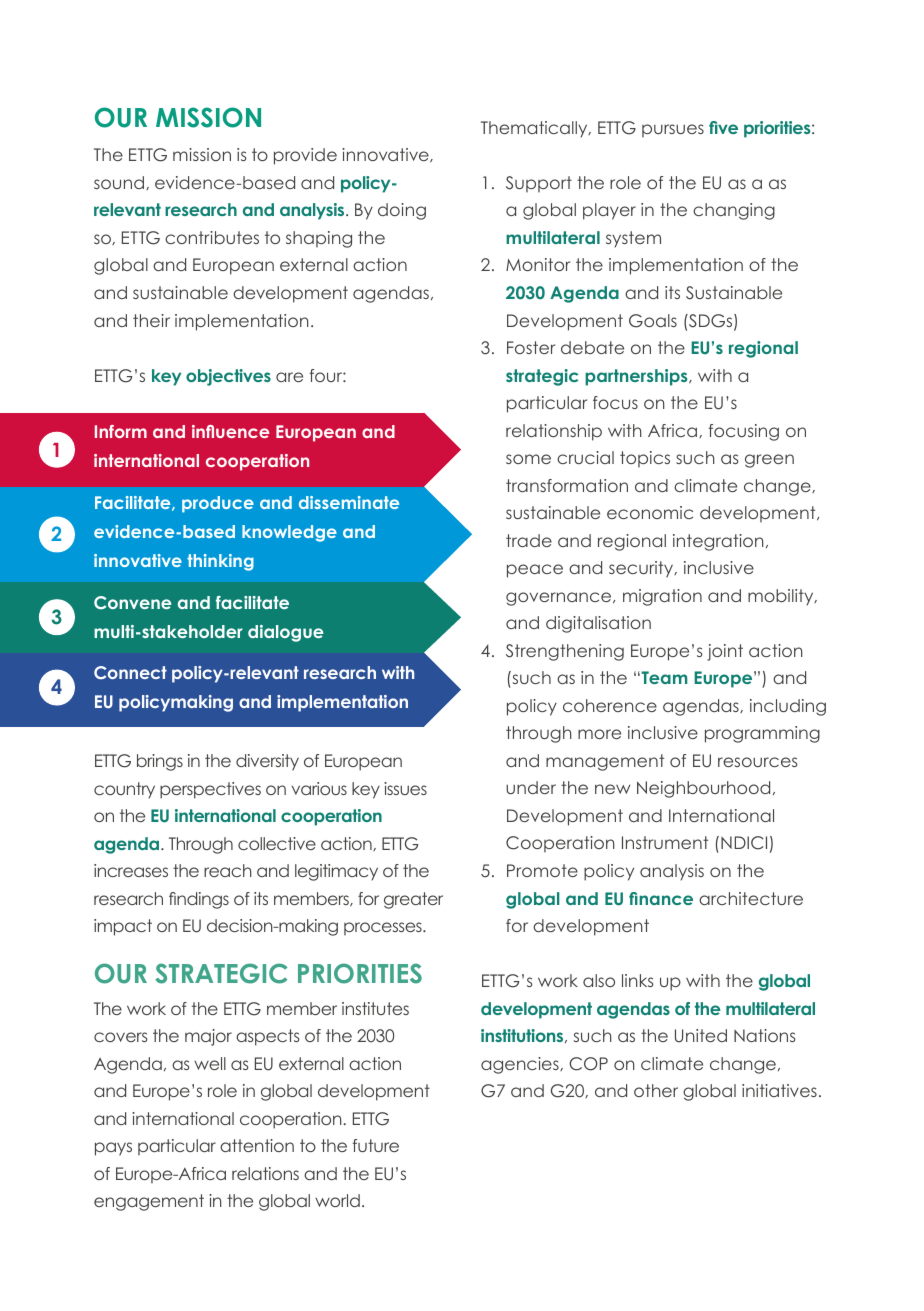  I want to click on Strengthening, so click(565, 652).
